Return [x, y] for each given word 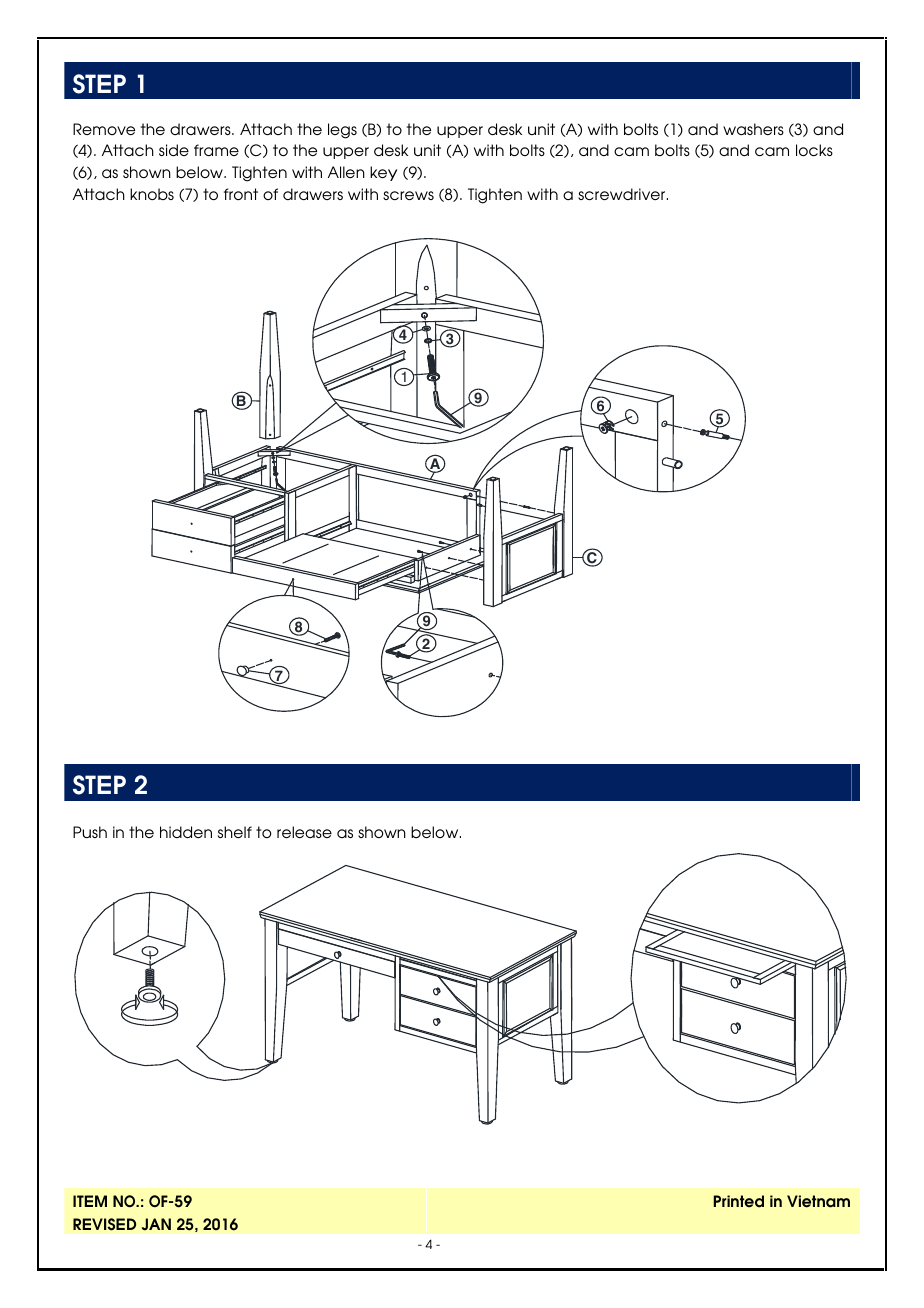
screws [408, 195]
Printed [739, 1201]
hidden [186, 832]
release [304, 832]
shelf [235, 832]
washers [753, 129]
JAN [156, 1224]
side [174, 150]
